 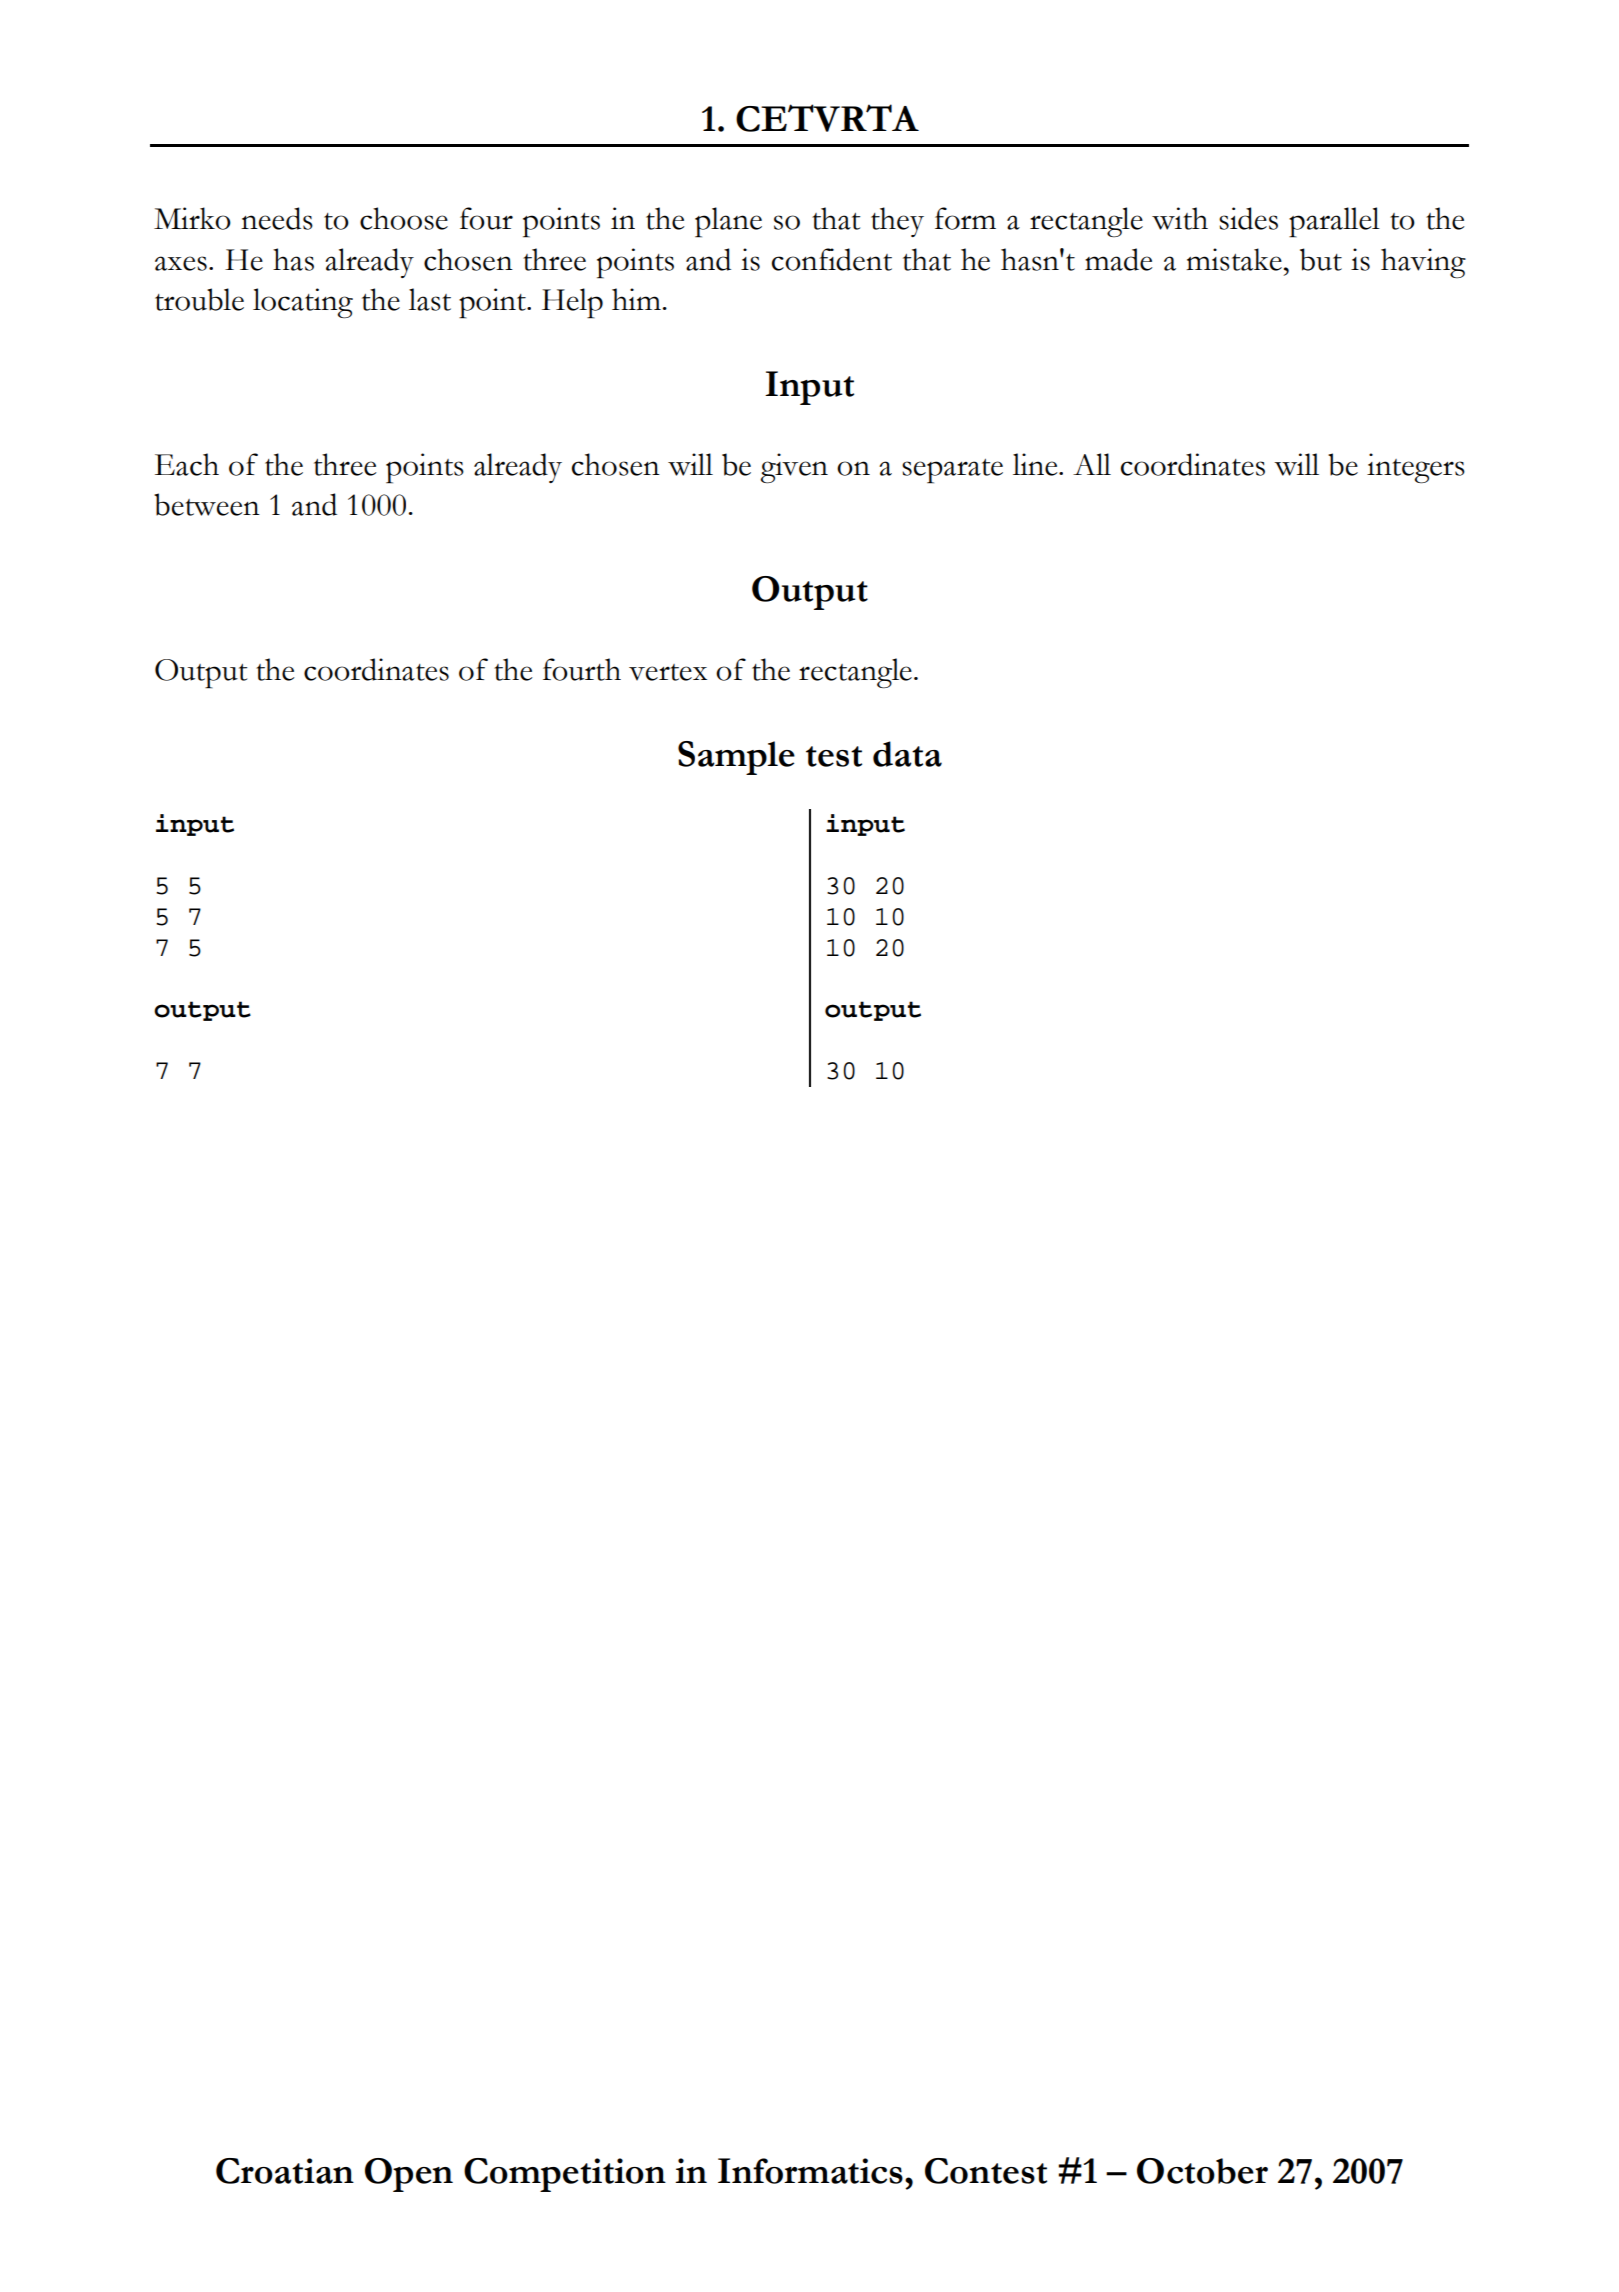 What do you see at coordinates (285, 2171) in the screenshot?
I see `Croatian` at bounding box center [285, 2171].
